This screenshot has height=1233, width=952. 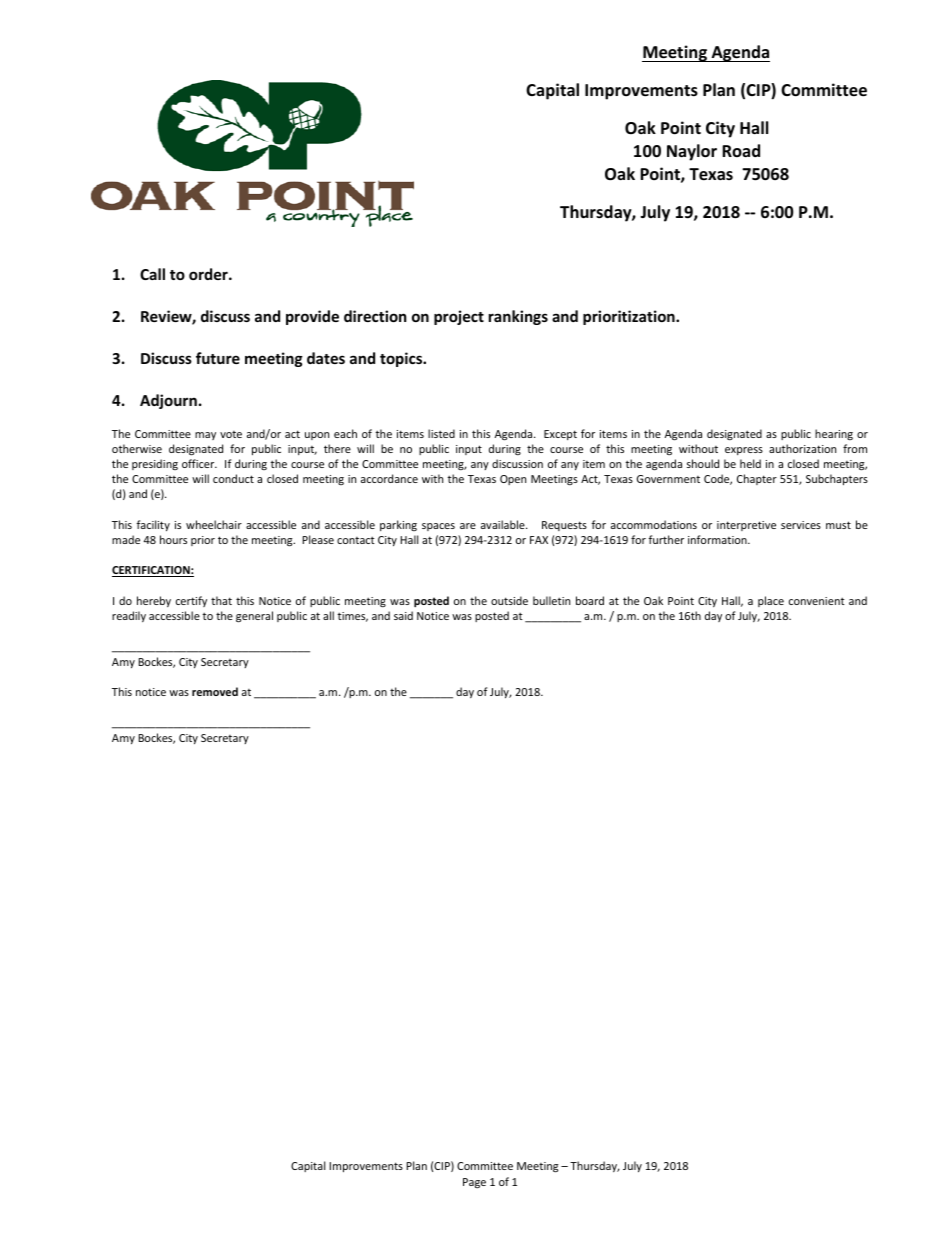 I want to click on Road, so click(x=741, y=150).
